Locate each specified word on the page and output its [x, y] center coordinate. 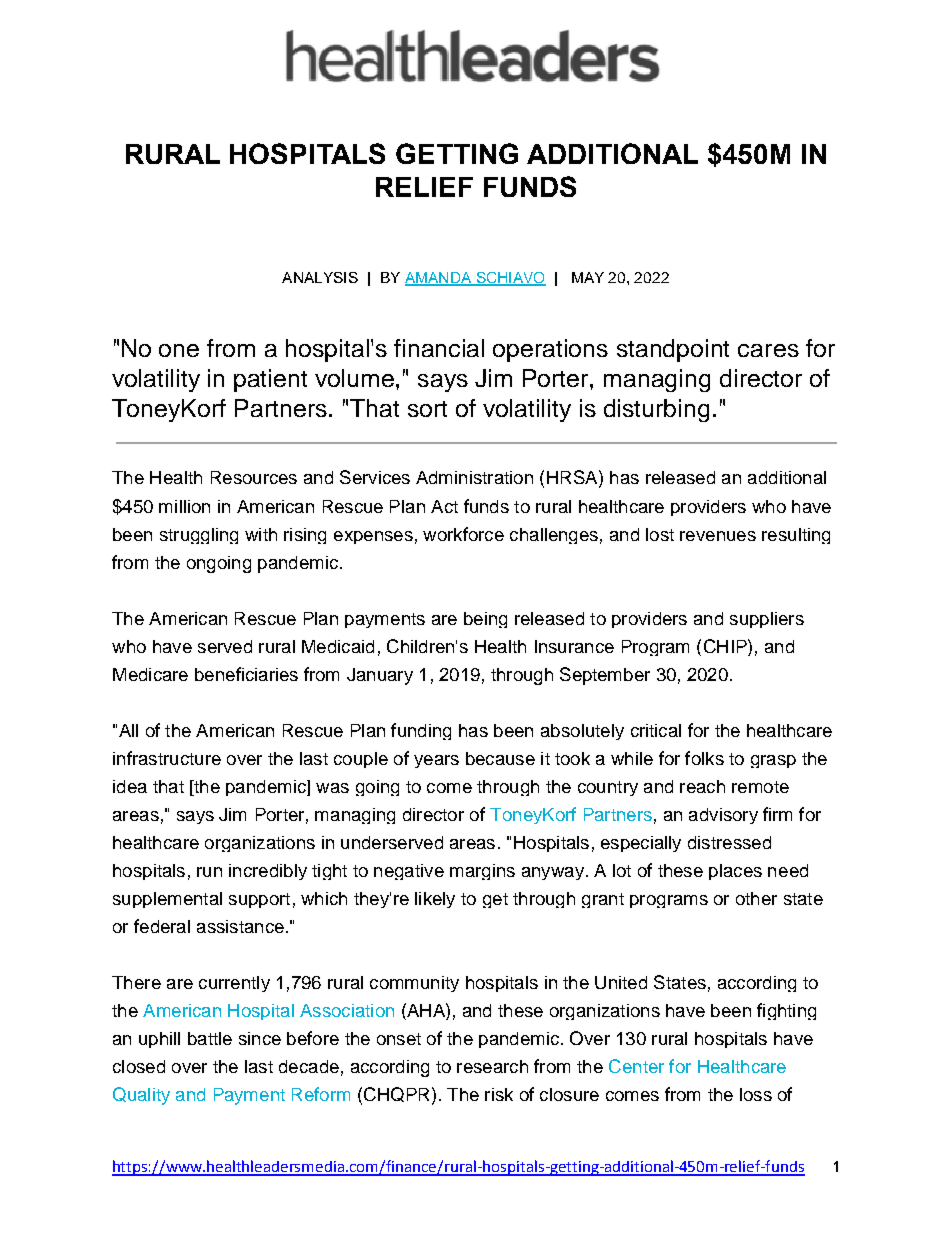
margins [482, 872]
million [184, 506]
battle [210, 1038]
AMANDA [439, 278]
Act [444, 506]
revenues [718, 536]
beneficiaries [246, 674]
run [209, 872]
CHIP [726, 646]
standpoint [673, 350]
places [735, 872]
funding [421, 731]
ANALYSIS [320, 277]
